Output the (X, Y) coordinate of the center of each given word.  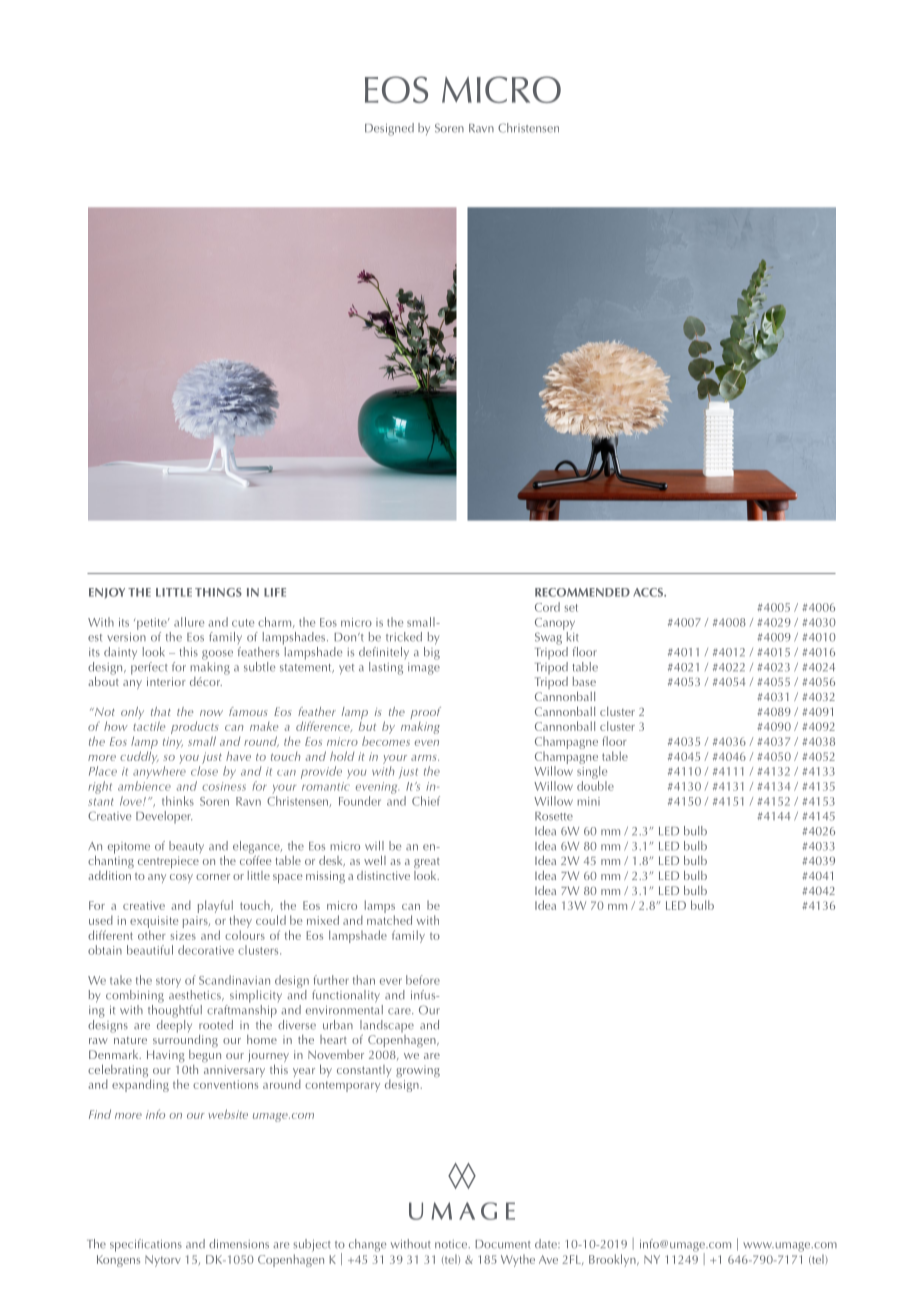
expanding (140, 1084)
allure (189, 622)
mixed (323, 920)
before (423, 980)
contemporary (342, 1086)
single (592, 772)
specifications (146, 1245)
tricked (404, 637)
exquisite (154, 923)
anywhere (159, 772)
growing (418, 1071)
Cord (547, 607)
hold (342, 756)
